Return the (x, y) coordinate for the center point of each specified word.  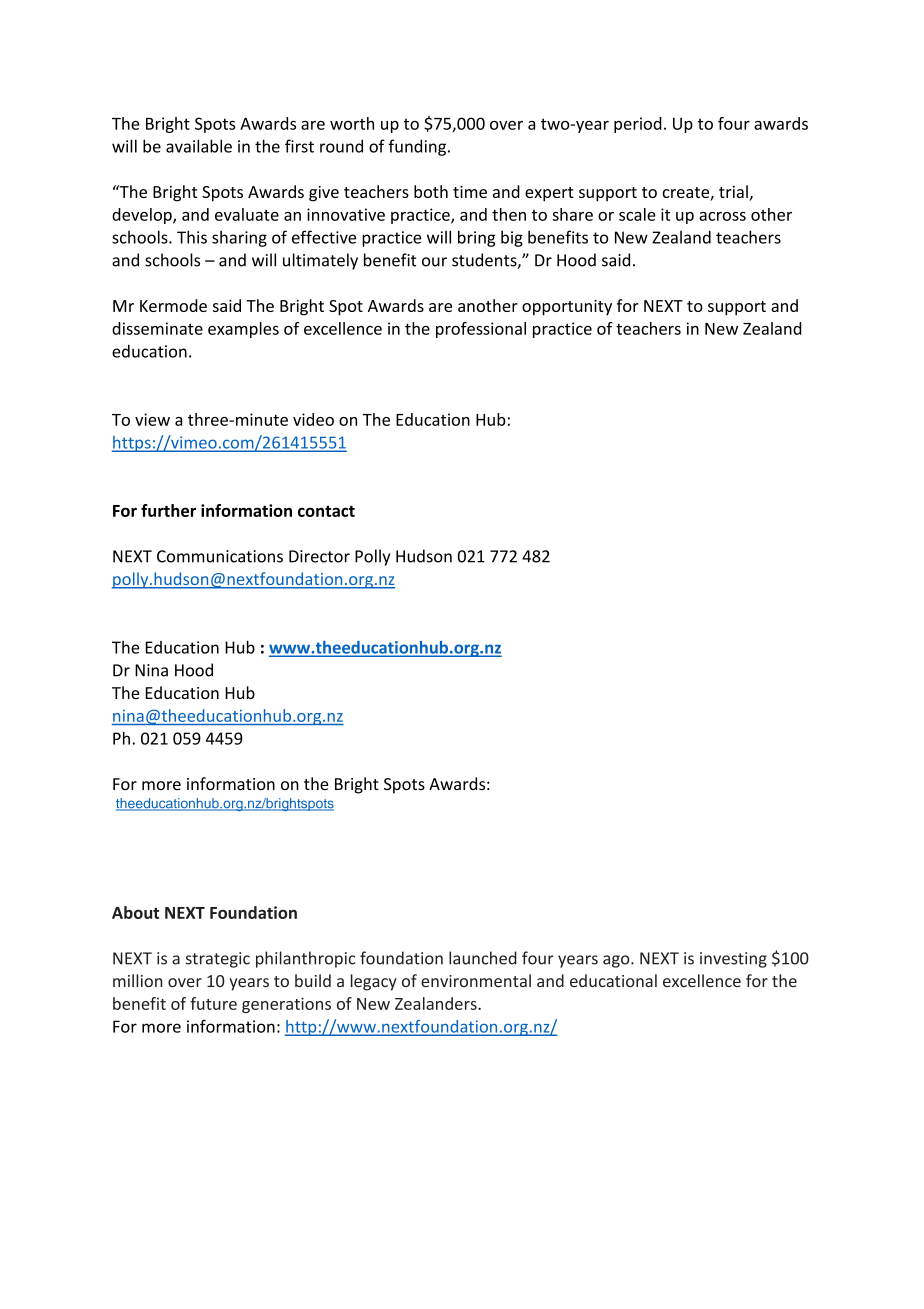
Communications (220, 556)
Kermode (173, 305)
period (638, 125)
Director (319, 556)
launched (483, 958)
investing (733, 960)
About (135, 912)
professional (481, 330)
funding (417, 147)
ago (617, 961)
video (313, 419)
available (199, 146)
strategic (218, 960)
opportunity (567, 308)
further (168, 510)
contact (326, 511)
